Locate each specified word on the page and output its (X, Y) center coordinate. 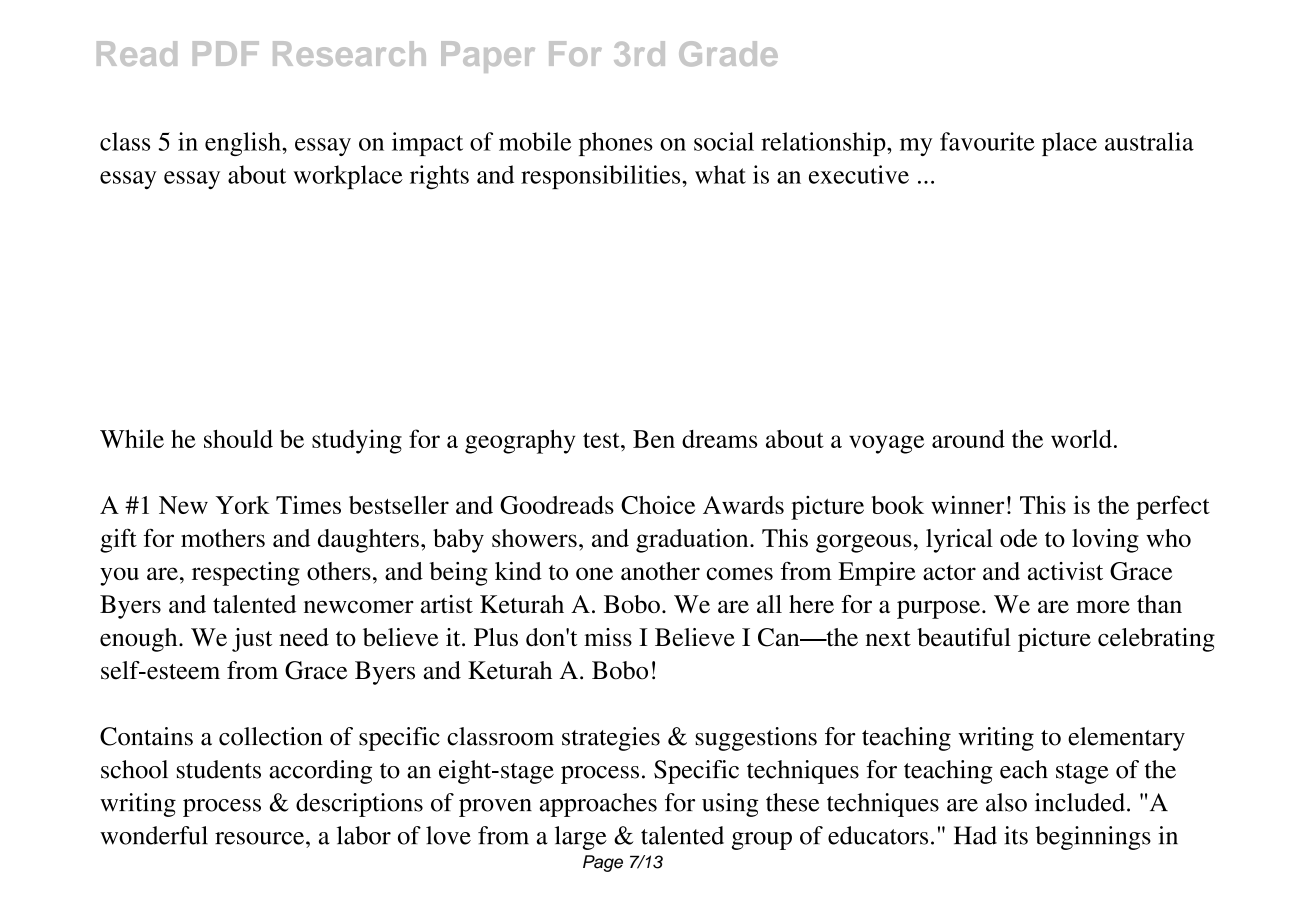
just (252, 640)
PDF (226, 53)
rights (439, 177)
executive (859, 174)
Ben (654, 439)
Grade (728, 53)
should (238, 439)
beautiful (964, 637)
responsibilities (602, 177)
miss (608, 637)
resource (261, 838)
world (1081, 439)
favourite (987, 141)
